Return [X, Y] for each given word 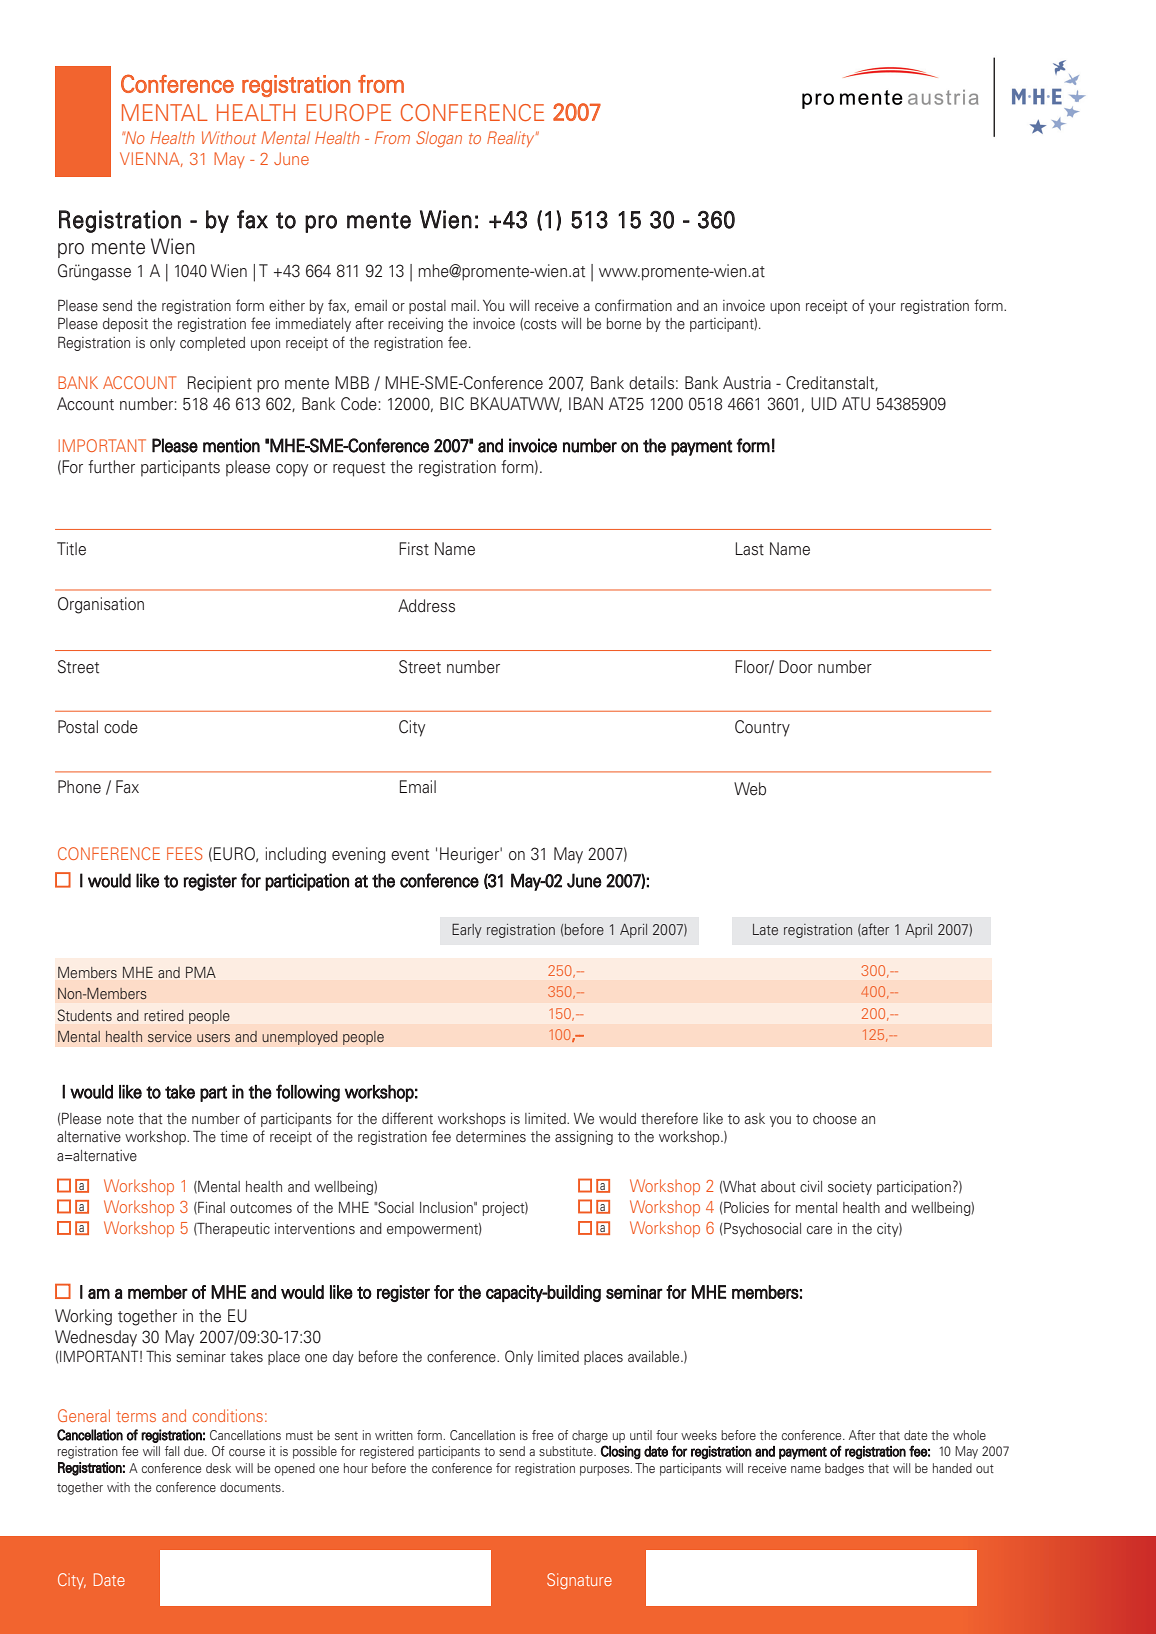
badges [844, 1469]
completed [212, 344]
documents [251, 1487]
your [882, 308]
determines [491, 1137]
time [234, 1136]
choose [835, 1119]
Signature [579, 1581]
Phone [79, 787]
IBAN [586, 403]
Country [762, 728]
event [410, 855]
